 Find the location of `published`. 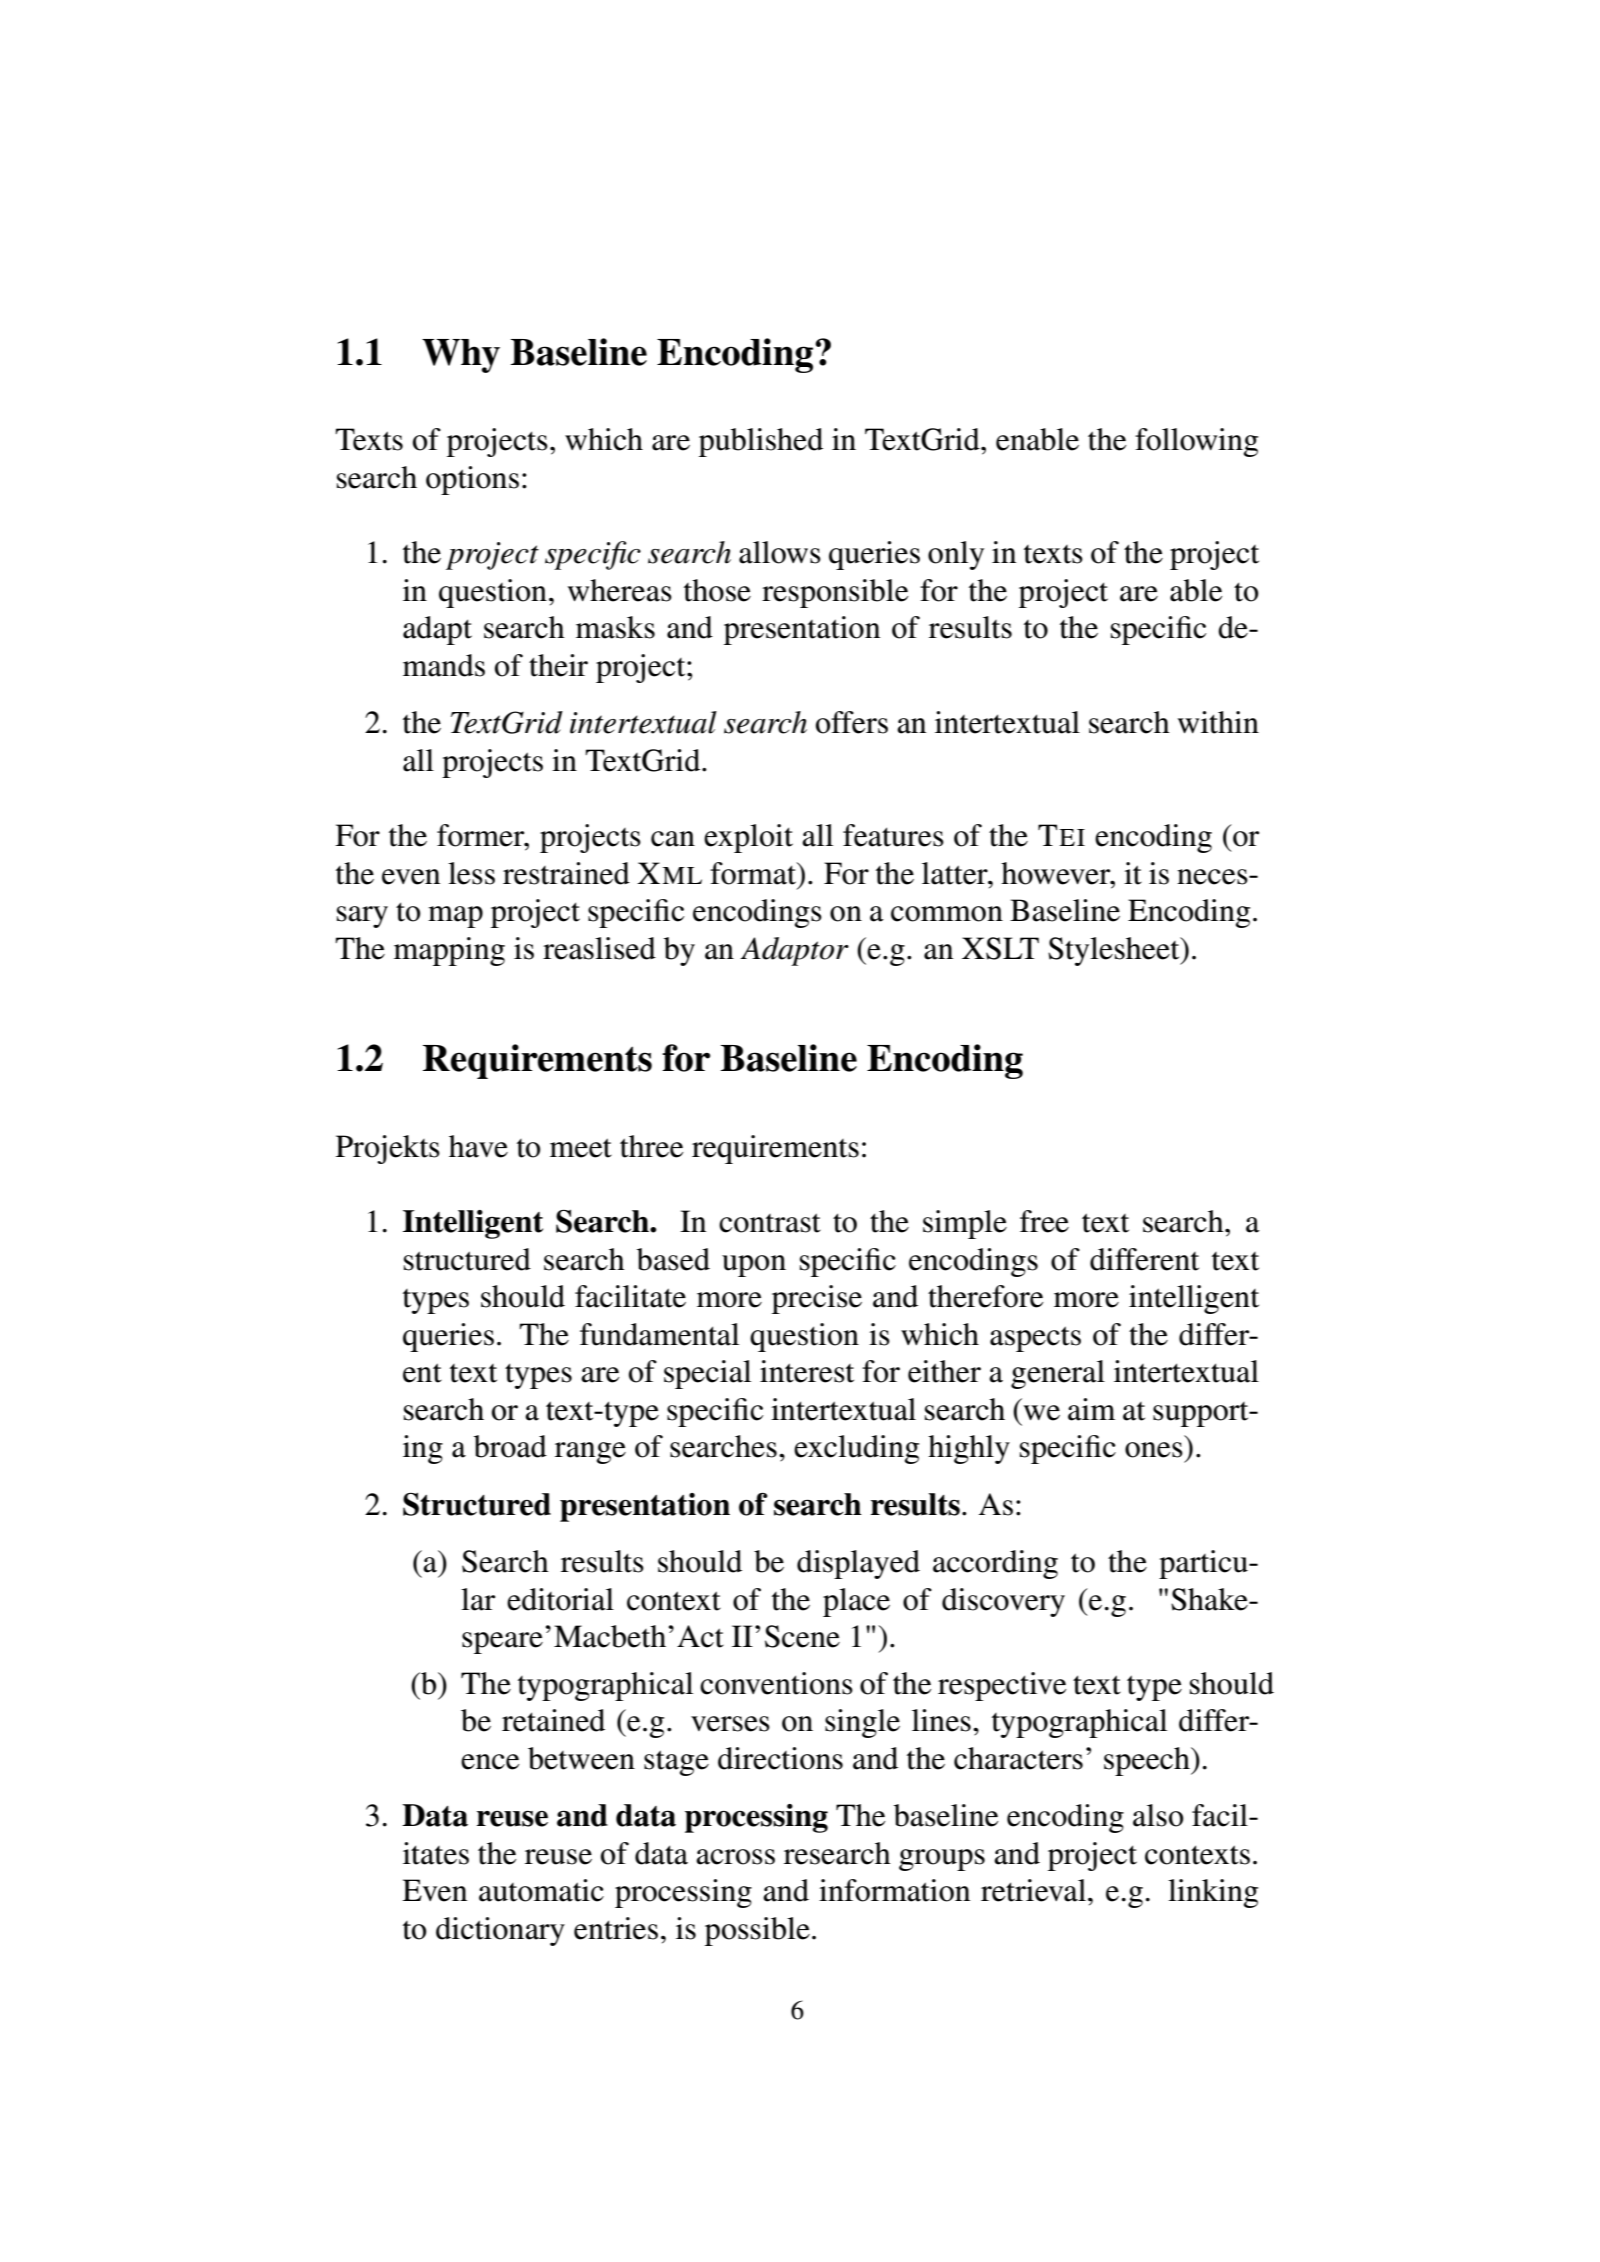

published is located at coordinates (761, 442).
